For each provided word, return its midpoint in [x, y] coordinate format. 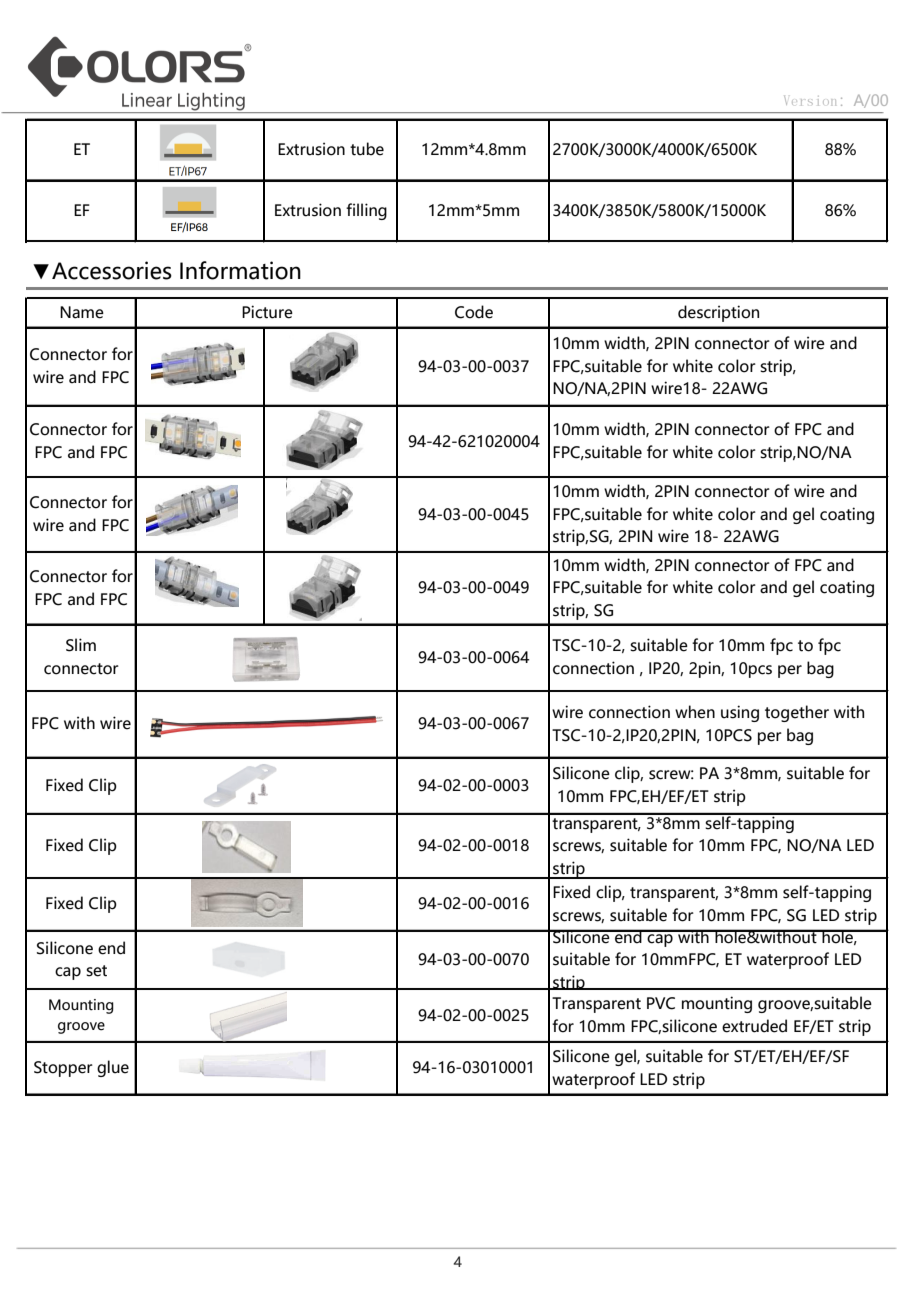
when [695, 712]
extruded [754, 1026]
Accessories [112, 270]
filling [366, 211]
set [96, 971]
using [740, 713]
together [797, 713]
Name [82, 312]
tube [367, 149]
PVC [661, 1003]
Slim [81, 645]
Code [474, 312]
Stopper [63, 1069]
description [718, 313]
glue [113, 1068]
